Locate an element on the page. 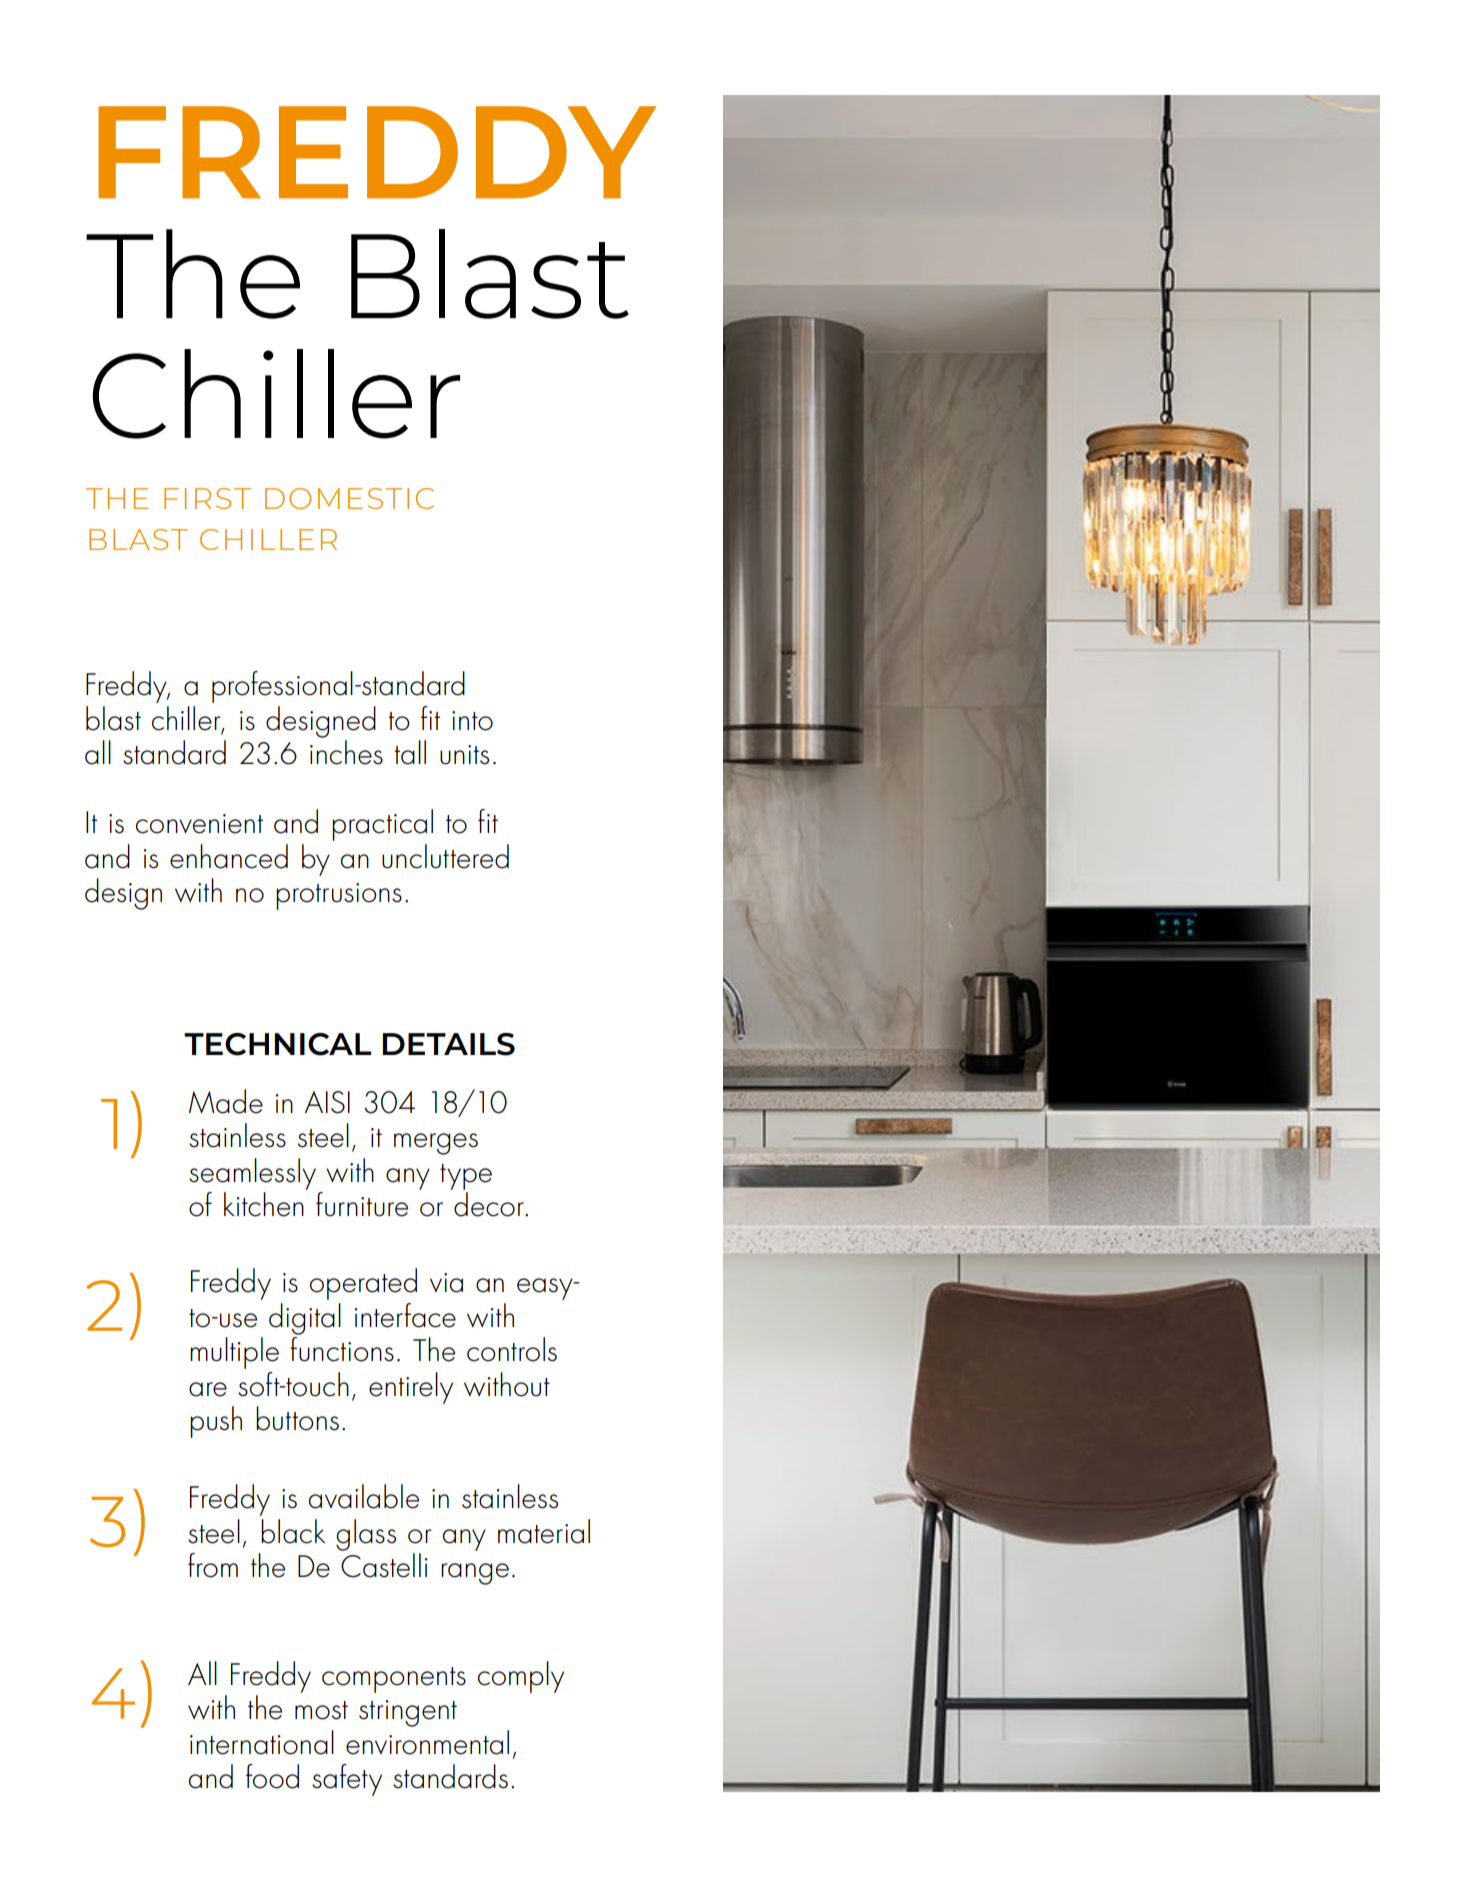  enhanced is located at coordinates (229, 856).
